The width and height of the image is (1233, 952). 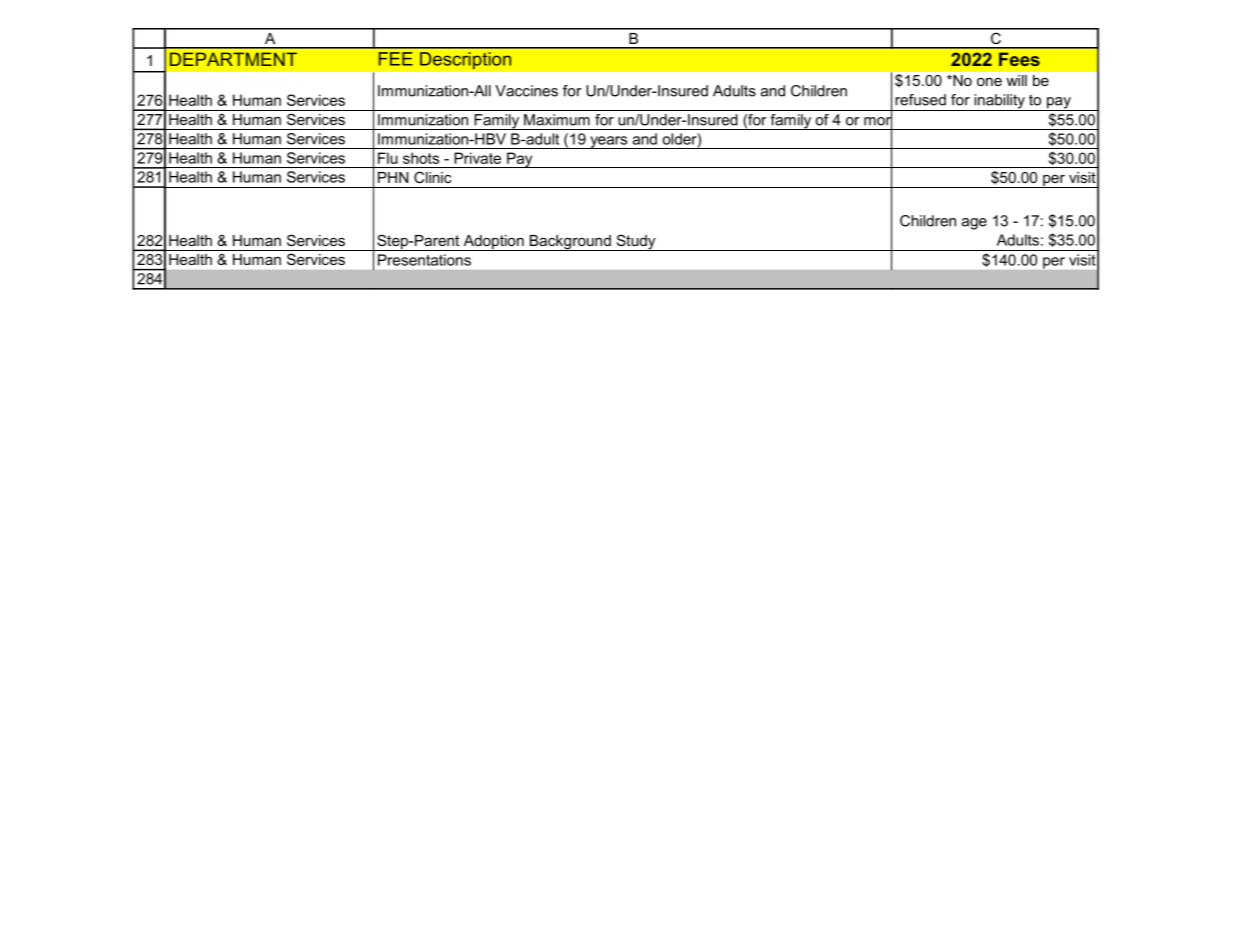 What do you see at coordinates (424, 260) in the image?
I see `Presentations` at bounding box center [424, 260].
